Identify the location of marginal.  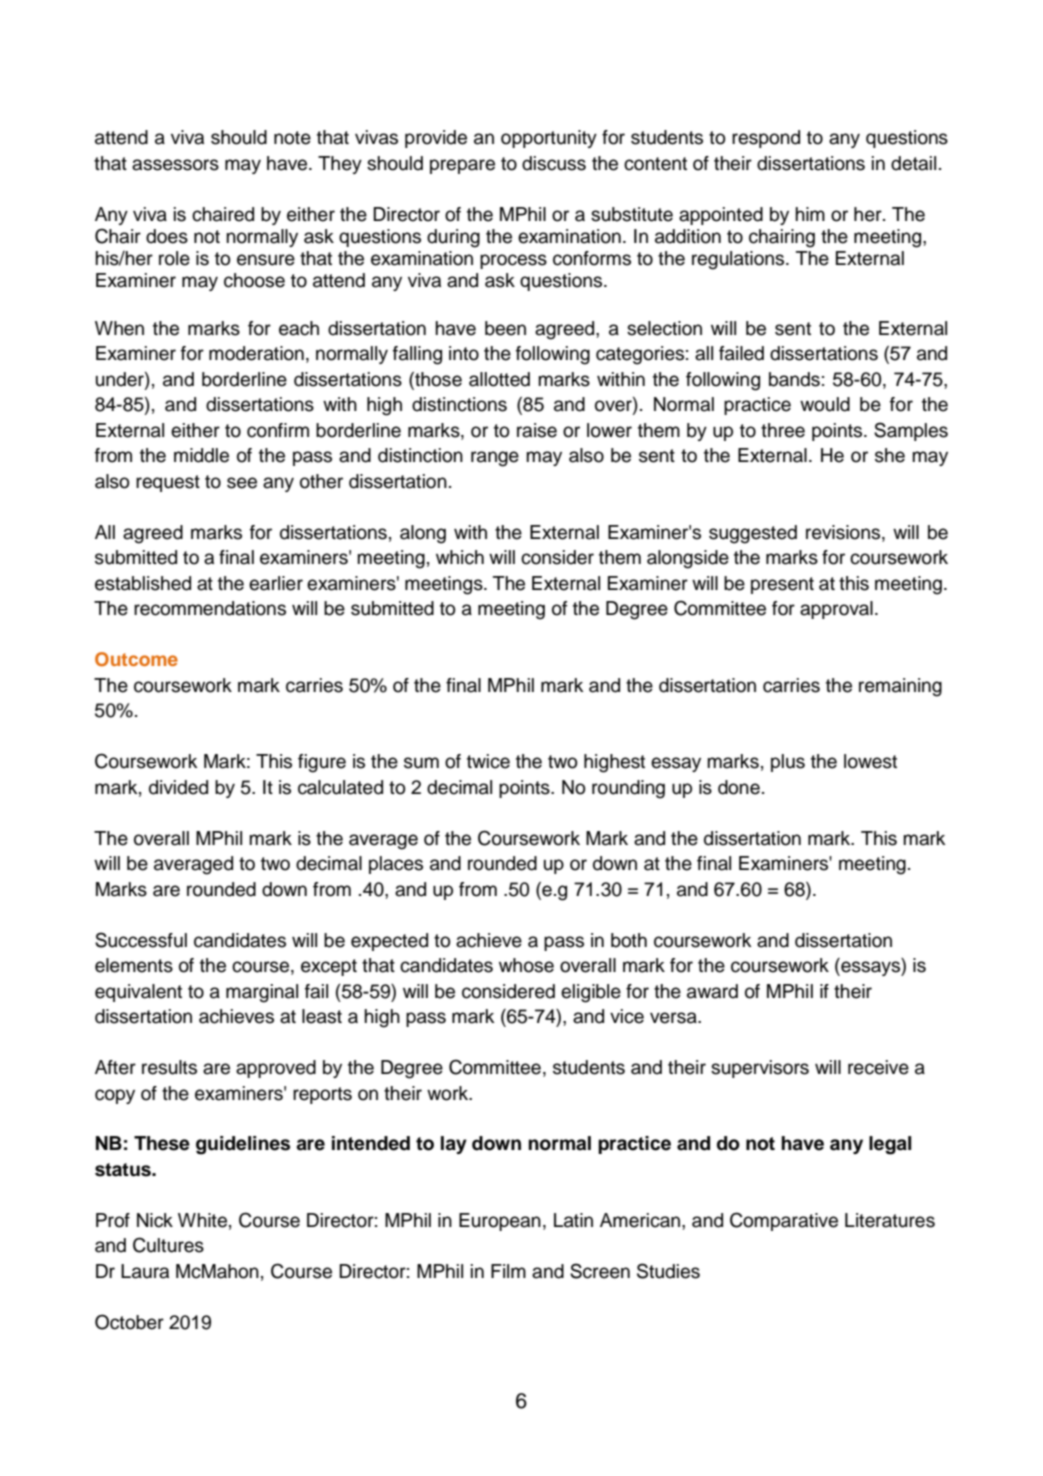
(262, 993).
